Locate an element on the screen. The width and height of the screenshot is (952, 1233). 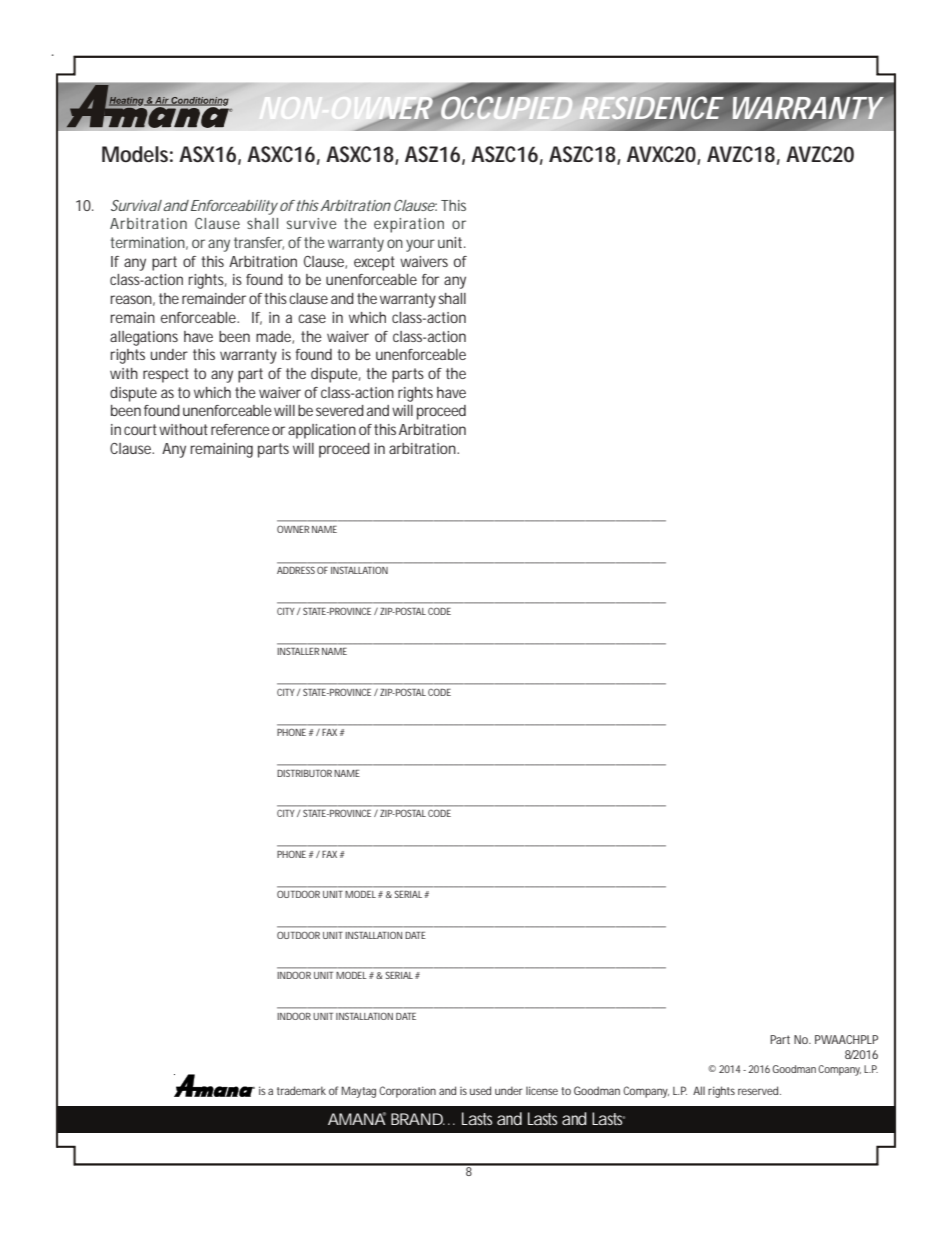
your is located at coordinates (420, 245).
